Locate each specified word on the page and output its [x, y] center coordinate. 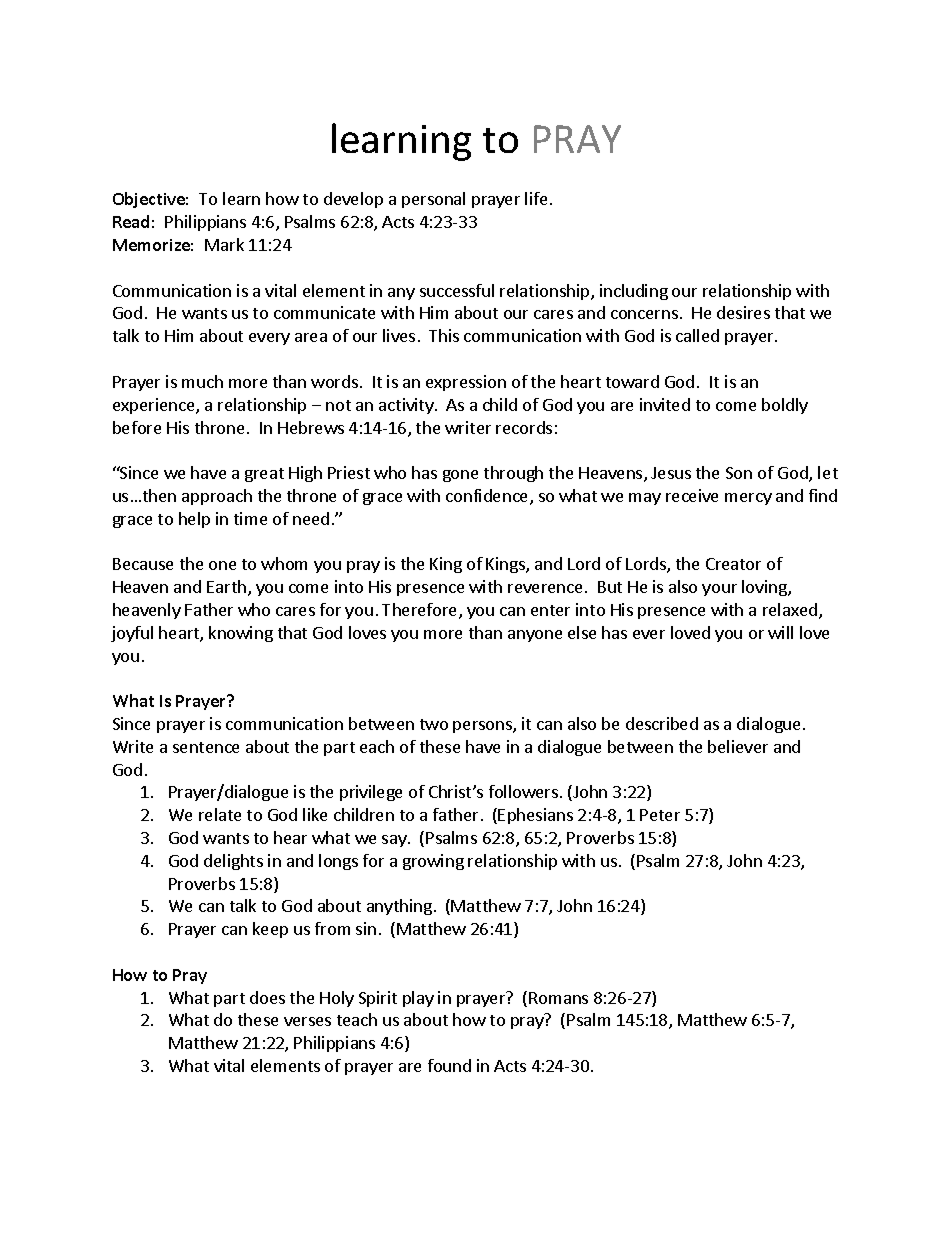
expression [466, 383]
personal [433, 200]
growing [433, 862]
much [202, 381]
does [267, 997]
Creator [733, 564]
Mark [224, 244]
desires [743, 312]
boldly [785, 406]
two [434, 724]
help [194, 520]
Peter [660, 815]
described [662, 723]
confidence [488, 497]
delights [233, 862]
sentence [206, 747]
